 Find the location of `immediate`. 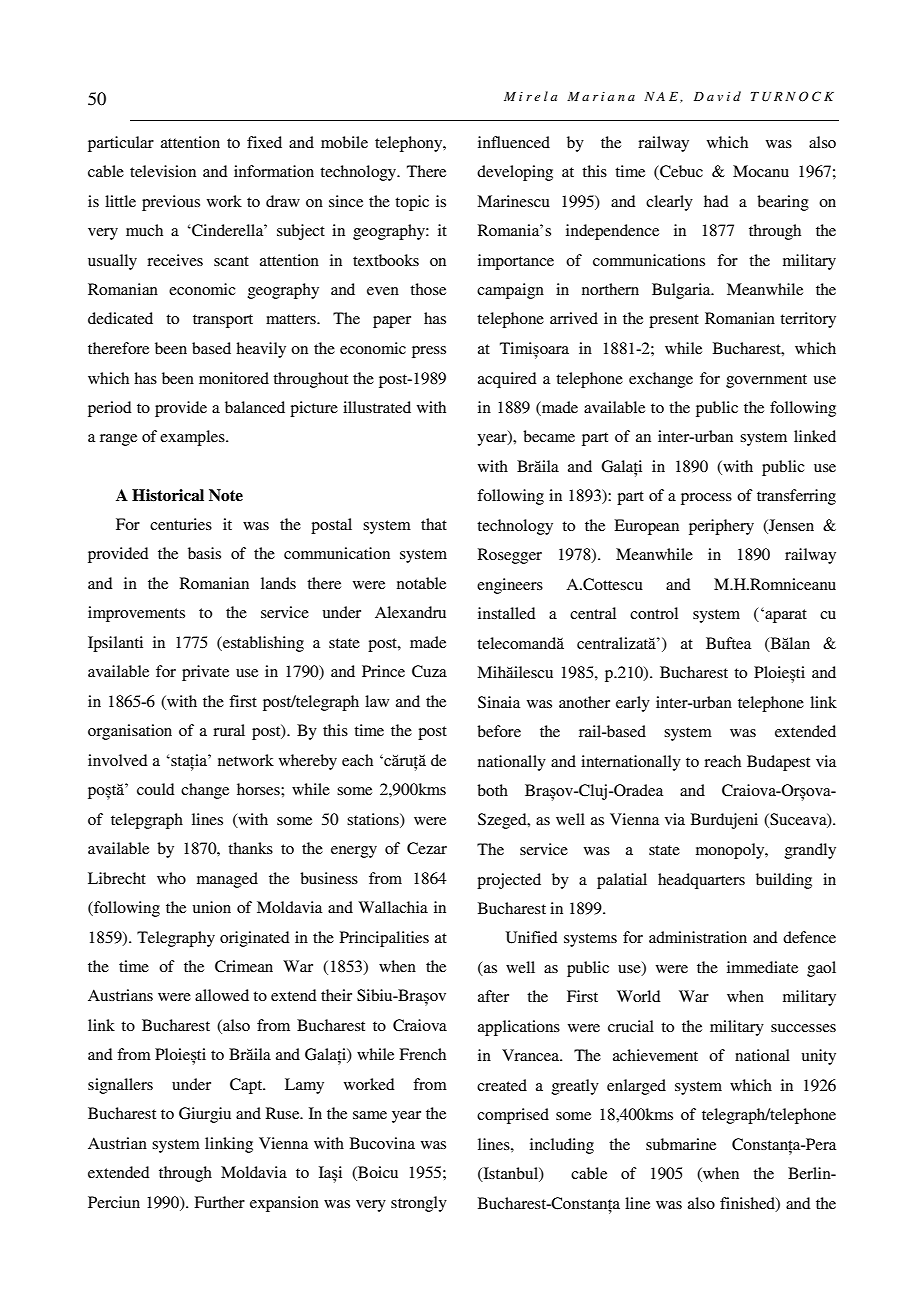

immediate is located at coordinates (762, 967).
